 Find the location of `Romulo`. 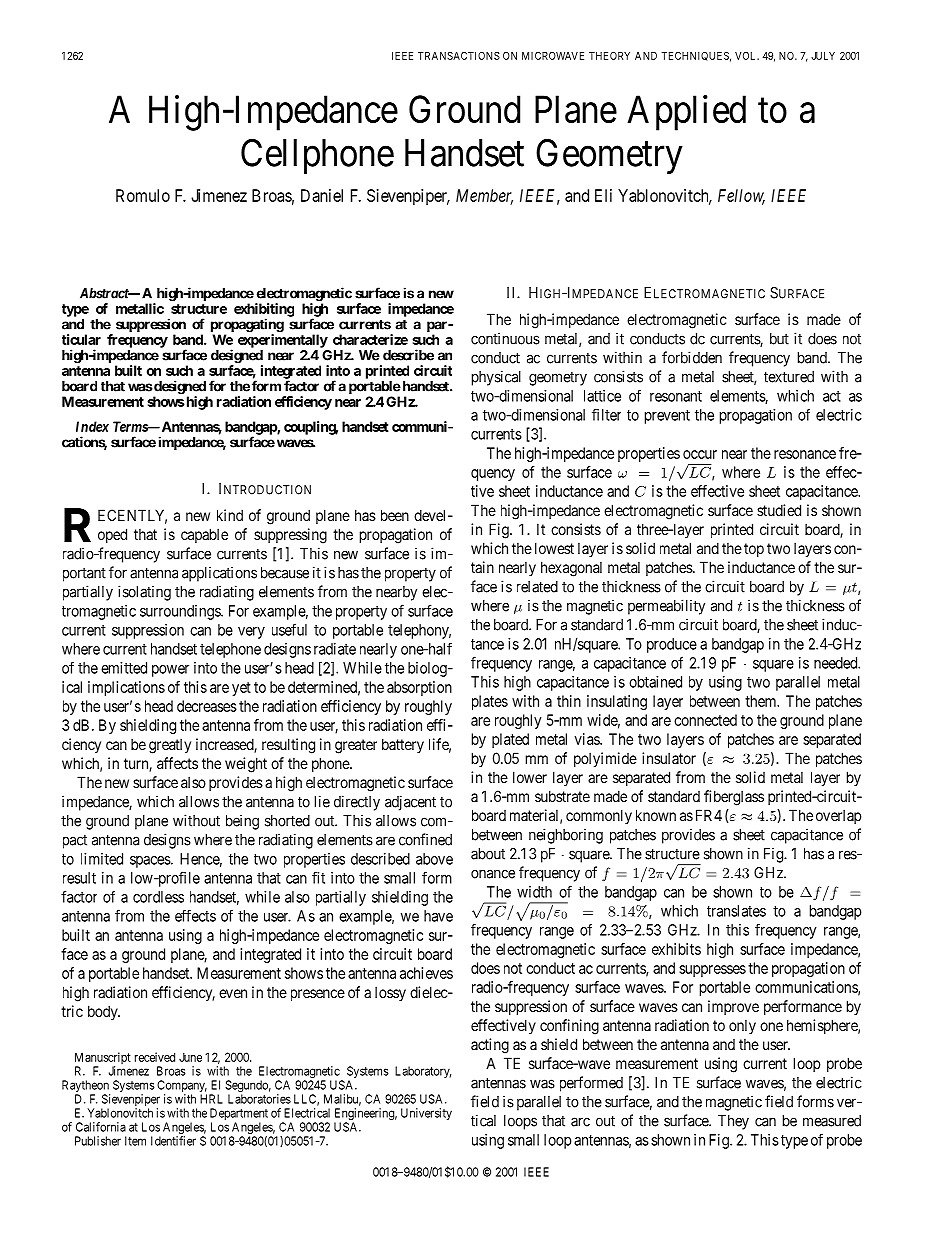

Romulo is located at coordinates (143, 195).
